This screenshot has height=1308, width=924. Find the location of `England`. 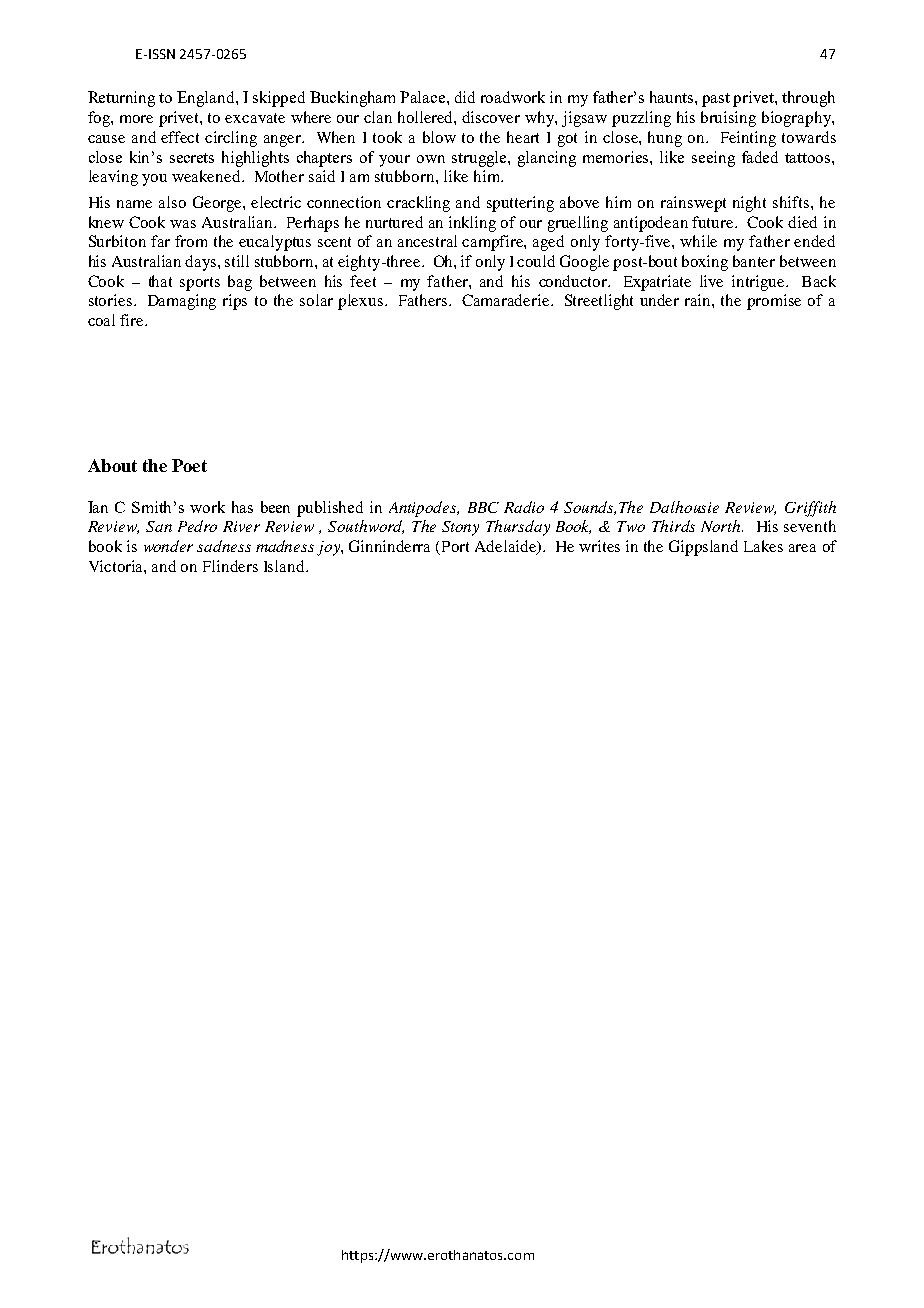

England is located at coordinates (207, 99).
